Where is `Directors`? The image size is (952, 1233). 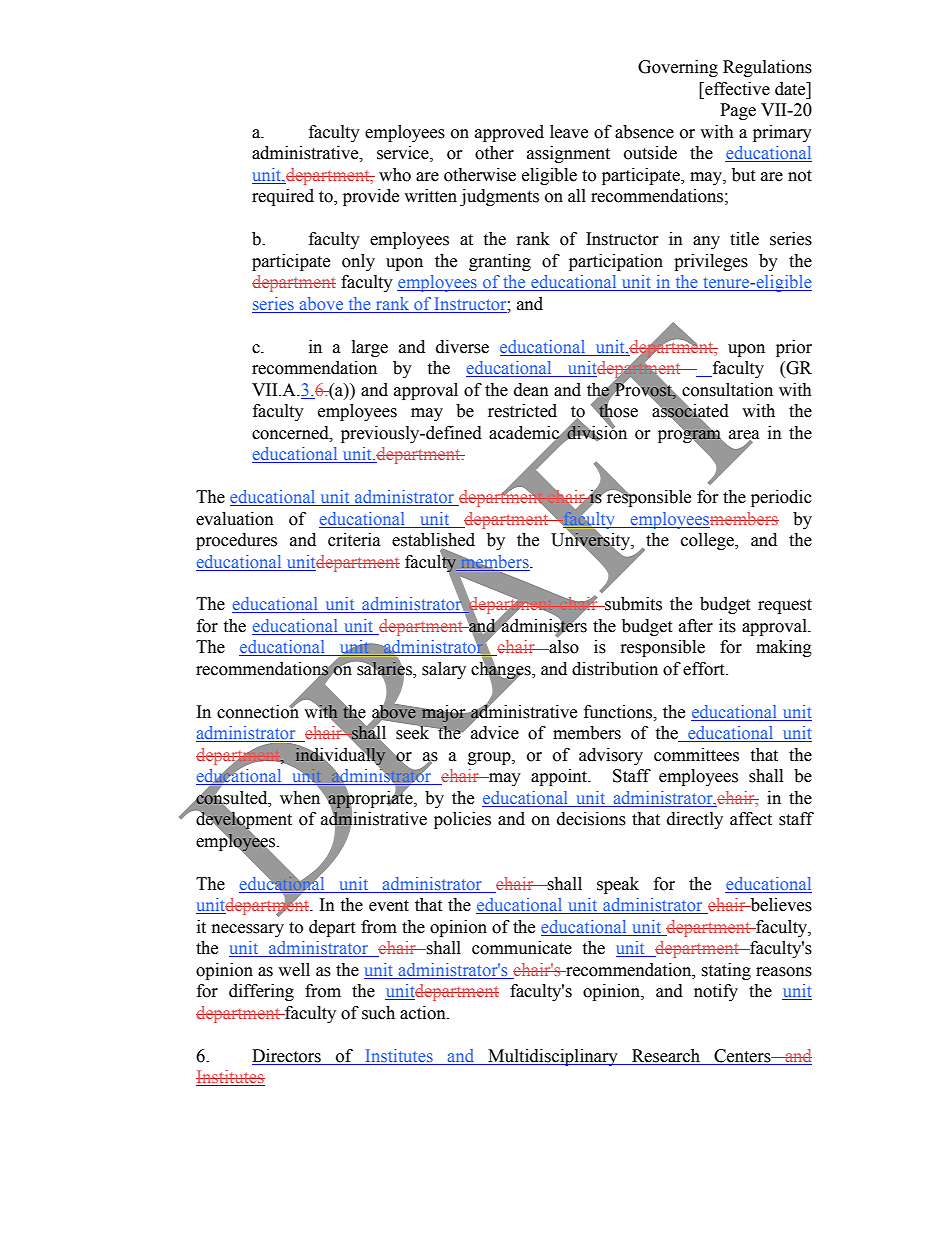 Directors is located at coordinates (286, 1056).
